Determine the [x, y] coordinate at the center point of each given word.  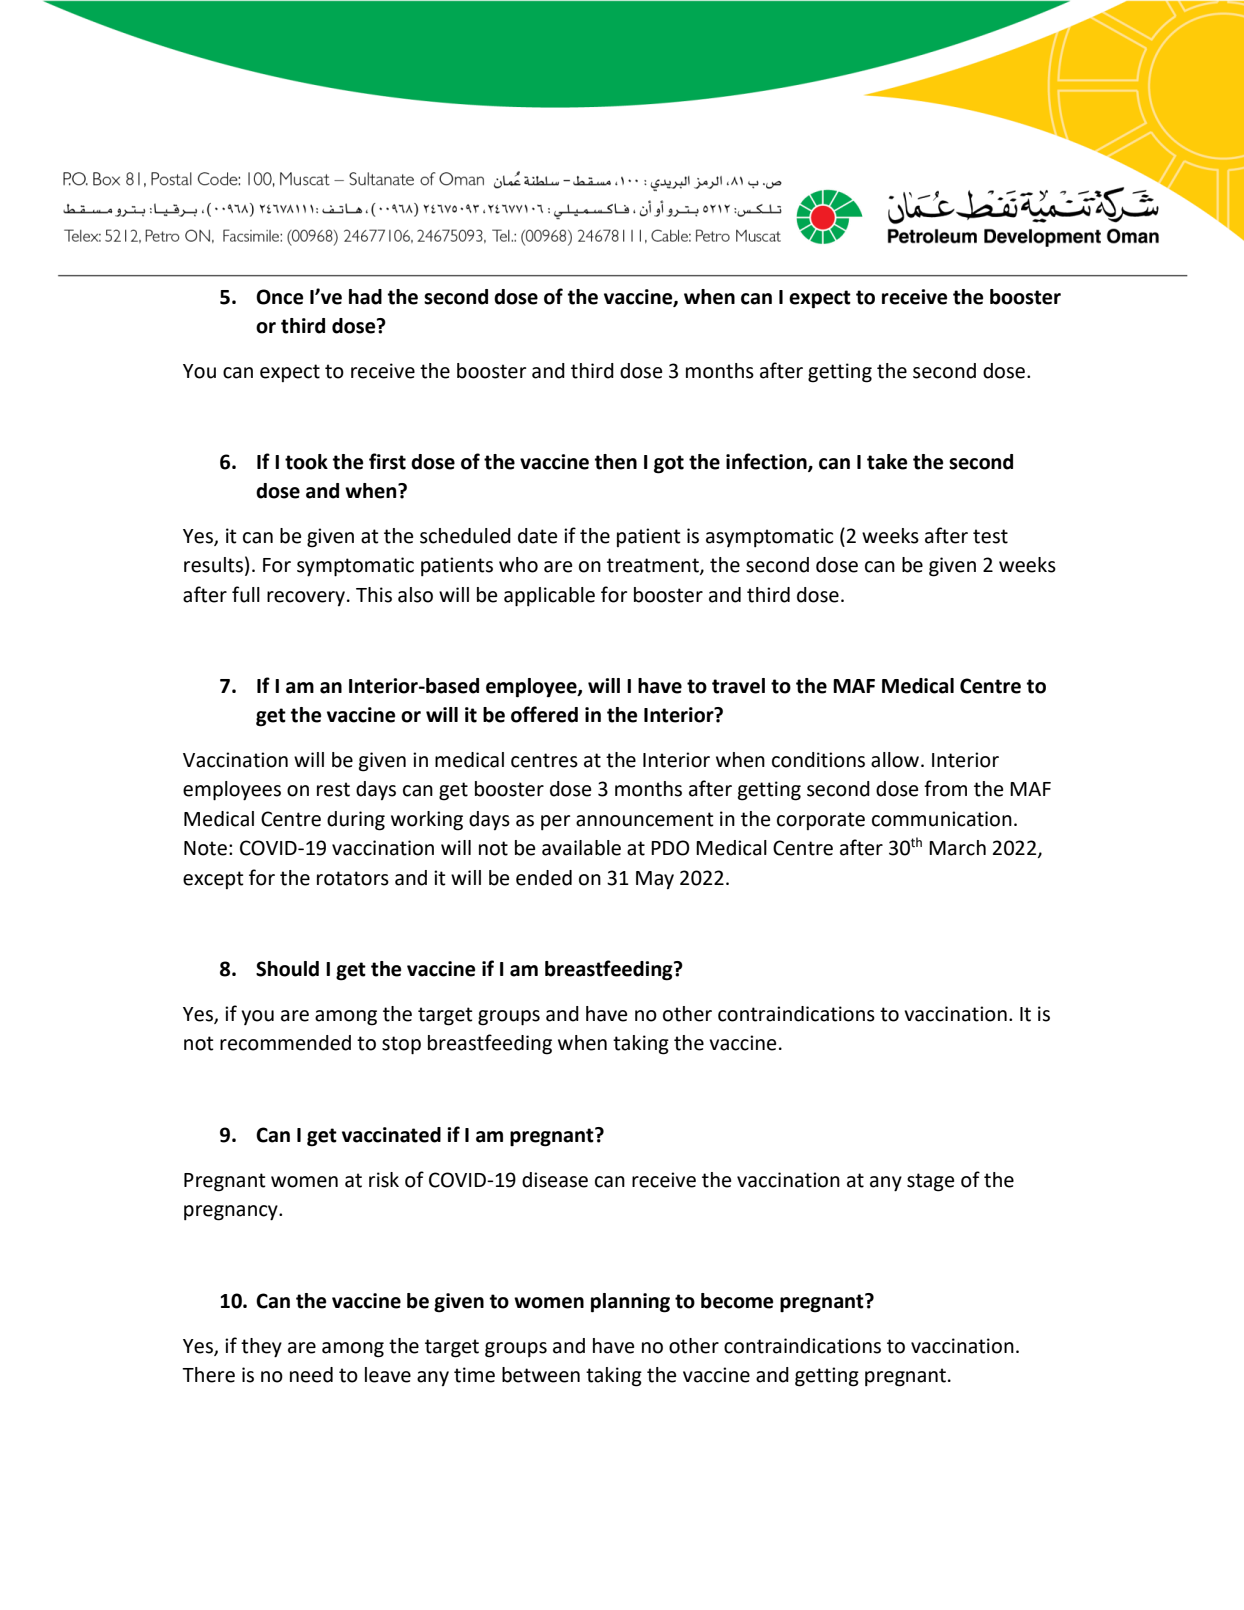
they [261, 1348]
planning [630, 1303]
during [356, 821]
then [615, 462]
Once [279, 297]
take [887, 462]
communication [942, 819]
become [737, 1301]
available [581, 848]
